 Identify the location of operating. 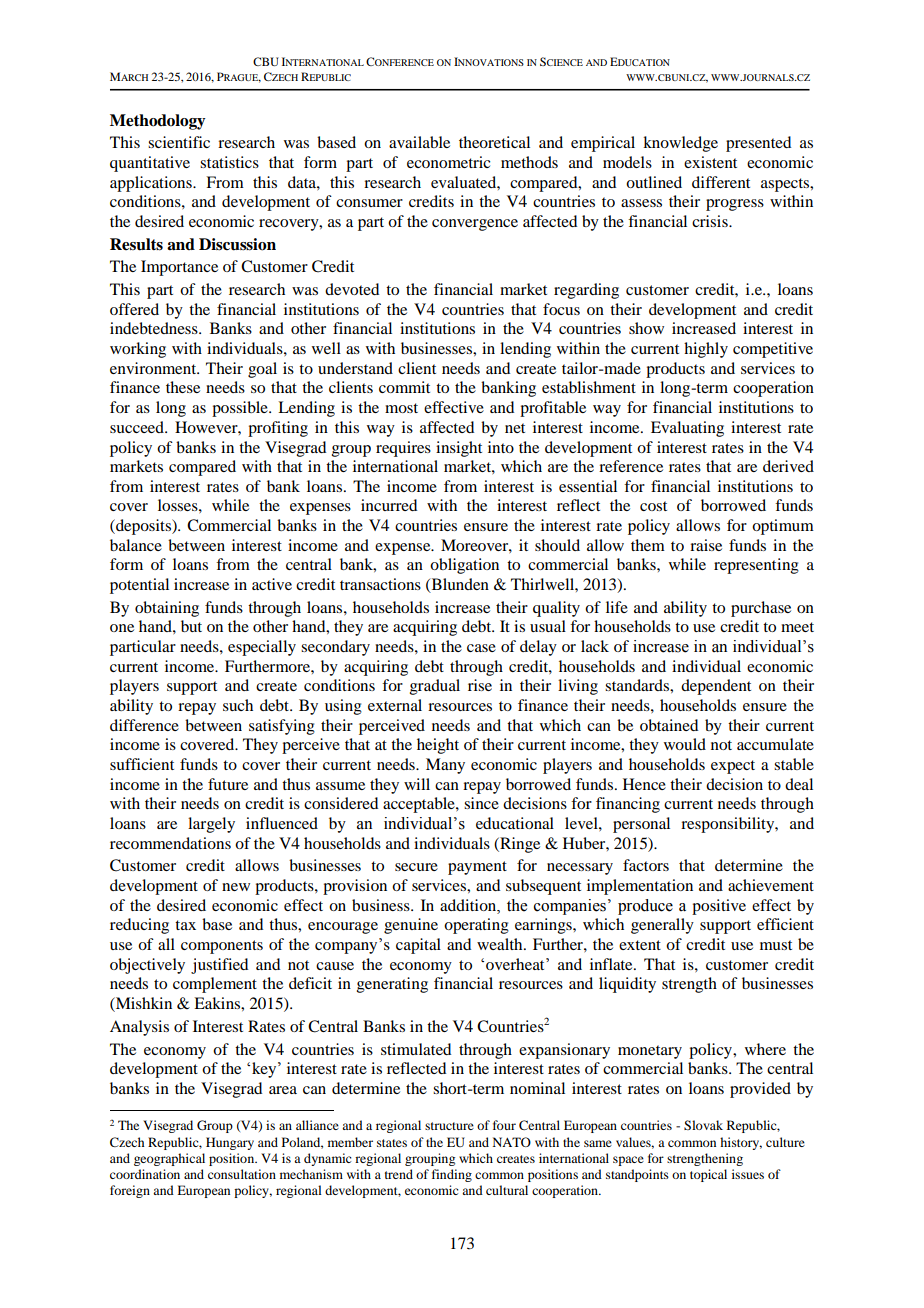
(476, 926).
